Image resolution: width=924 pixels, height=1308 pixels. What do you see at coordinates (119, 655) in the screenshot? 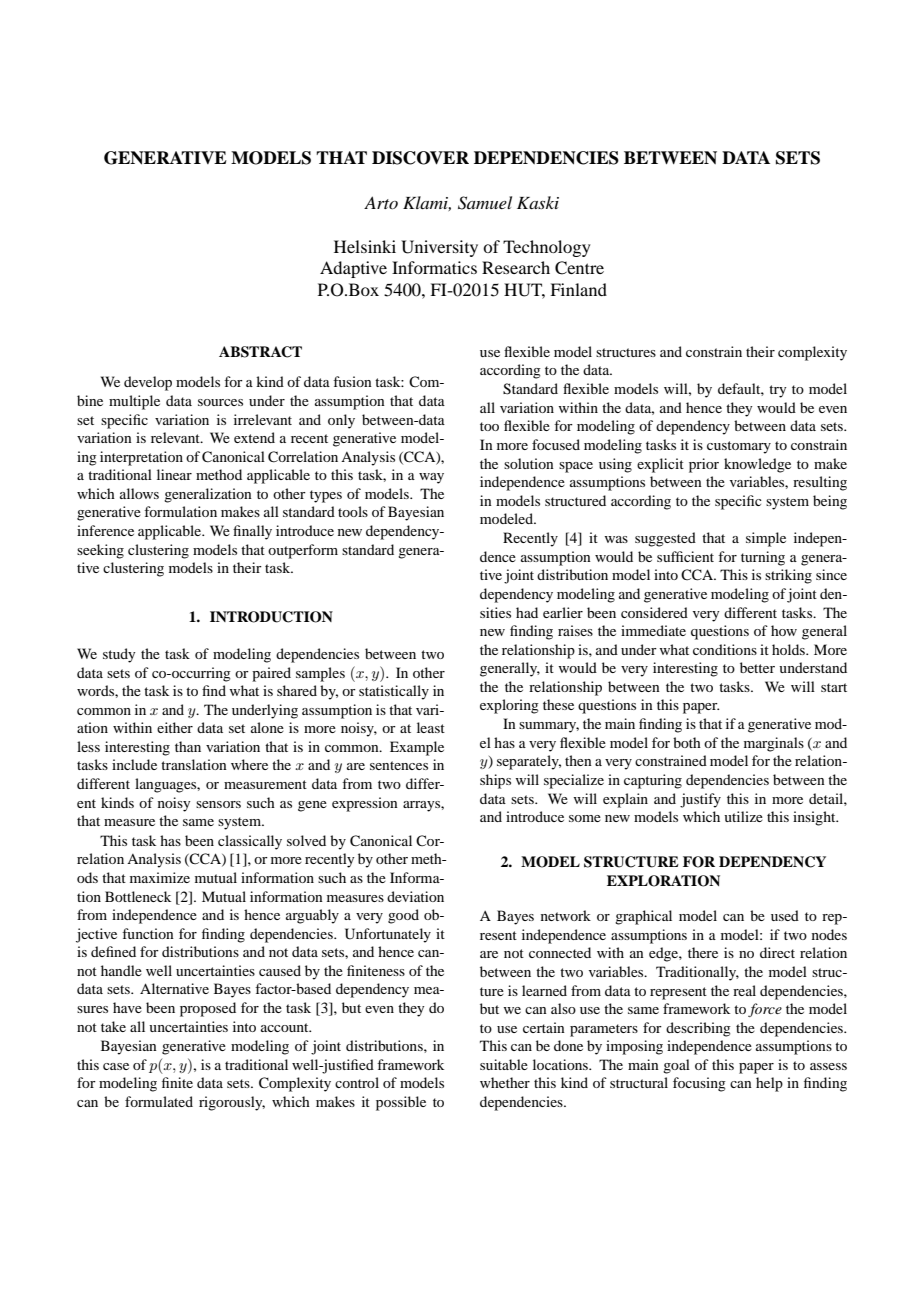
I see `study` at bounding box center [119, 655].
